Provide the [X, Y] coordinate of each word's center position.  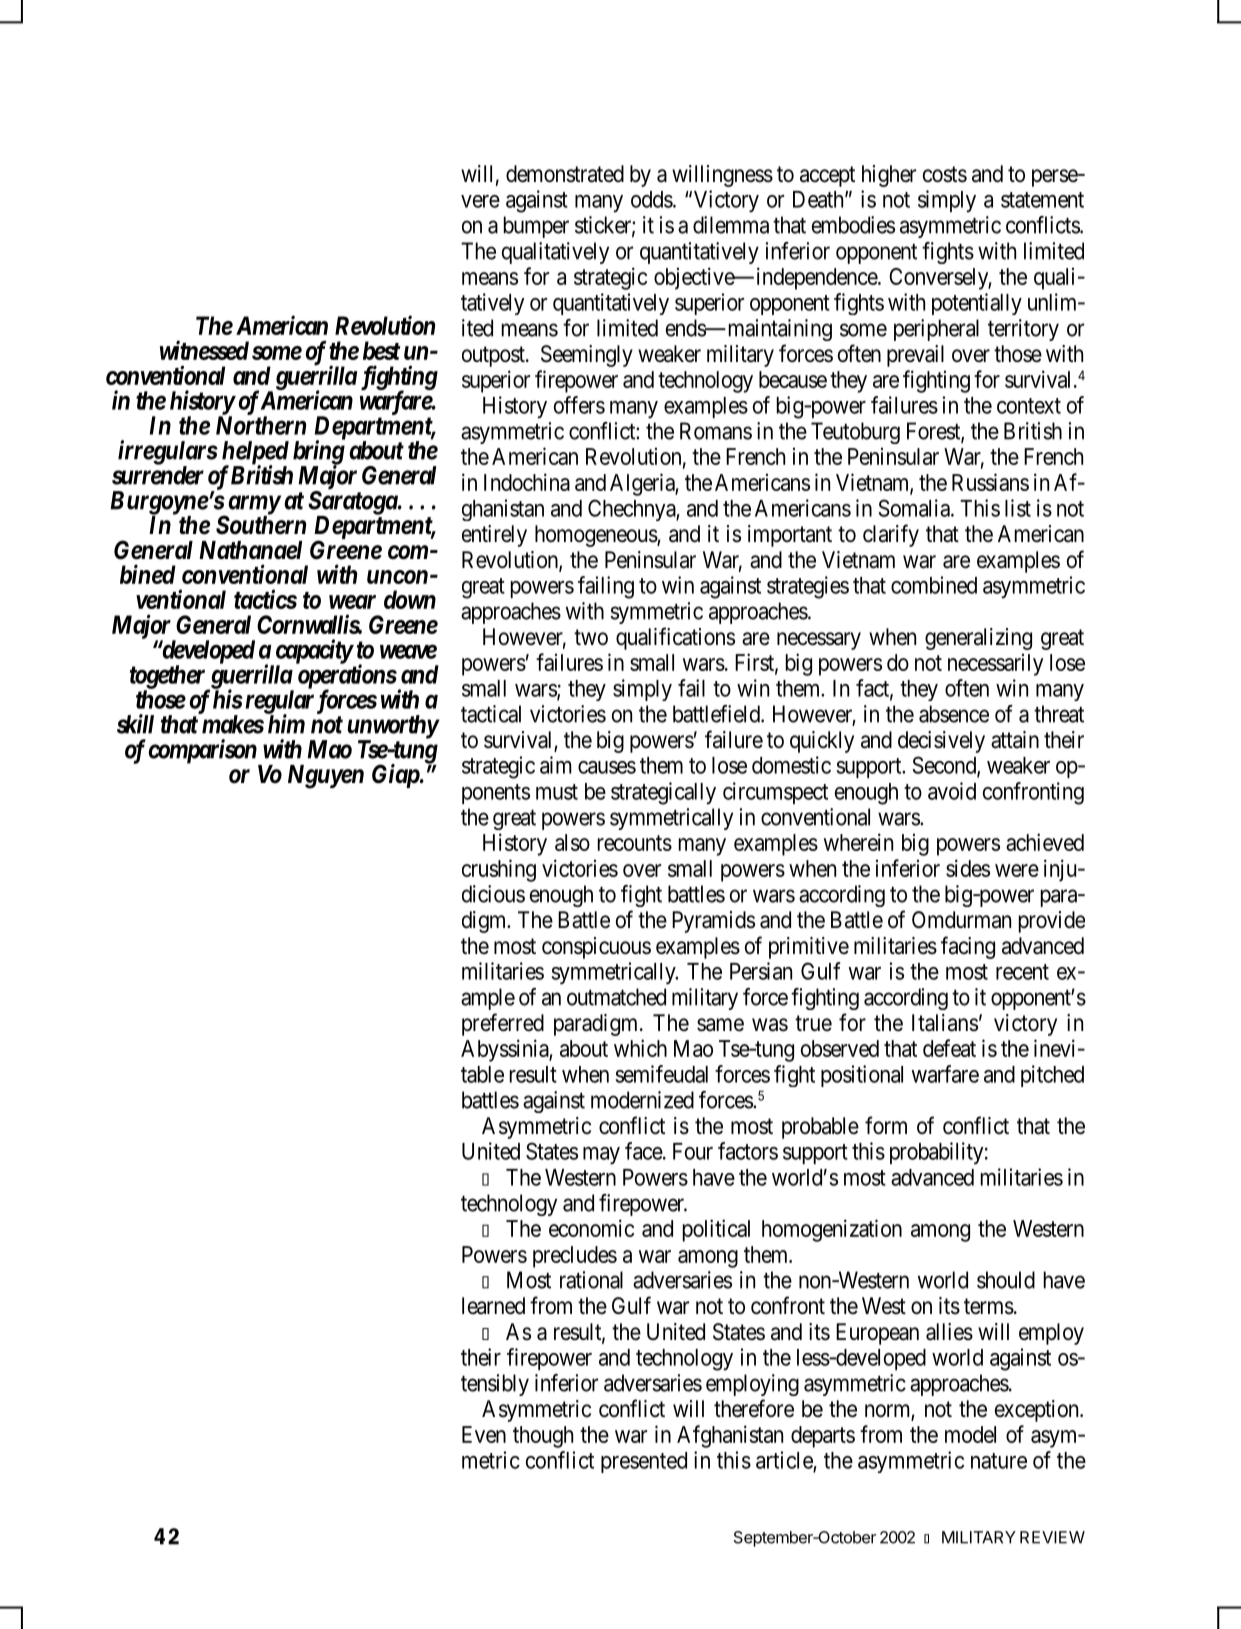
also [572, 842]
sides [968, 868]
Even [484, 1434]
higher [889, 176]
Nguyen [326, 777]
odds [652, 199]
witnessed [204, 350]
